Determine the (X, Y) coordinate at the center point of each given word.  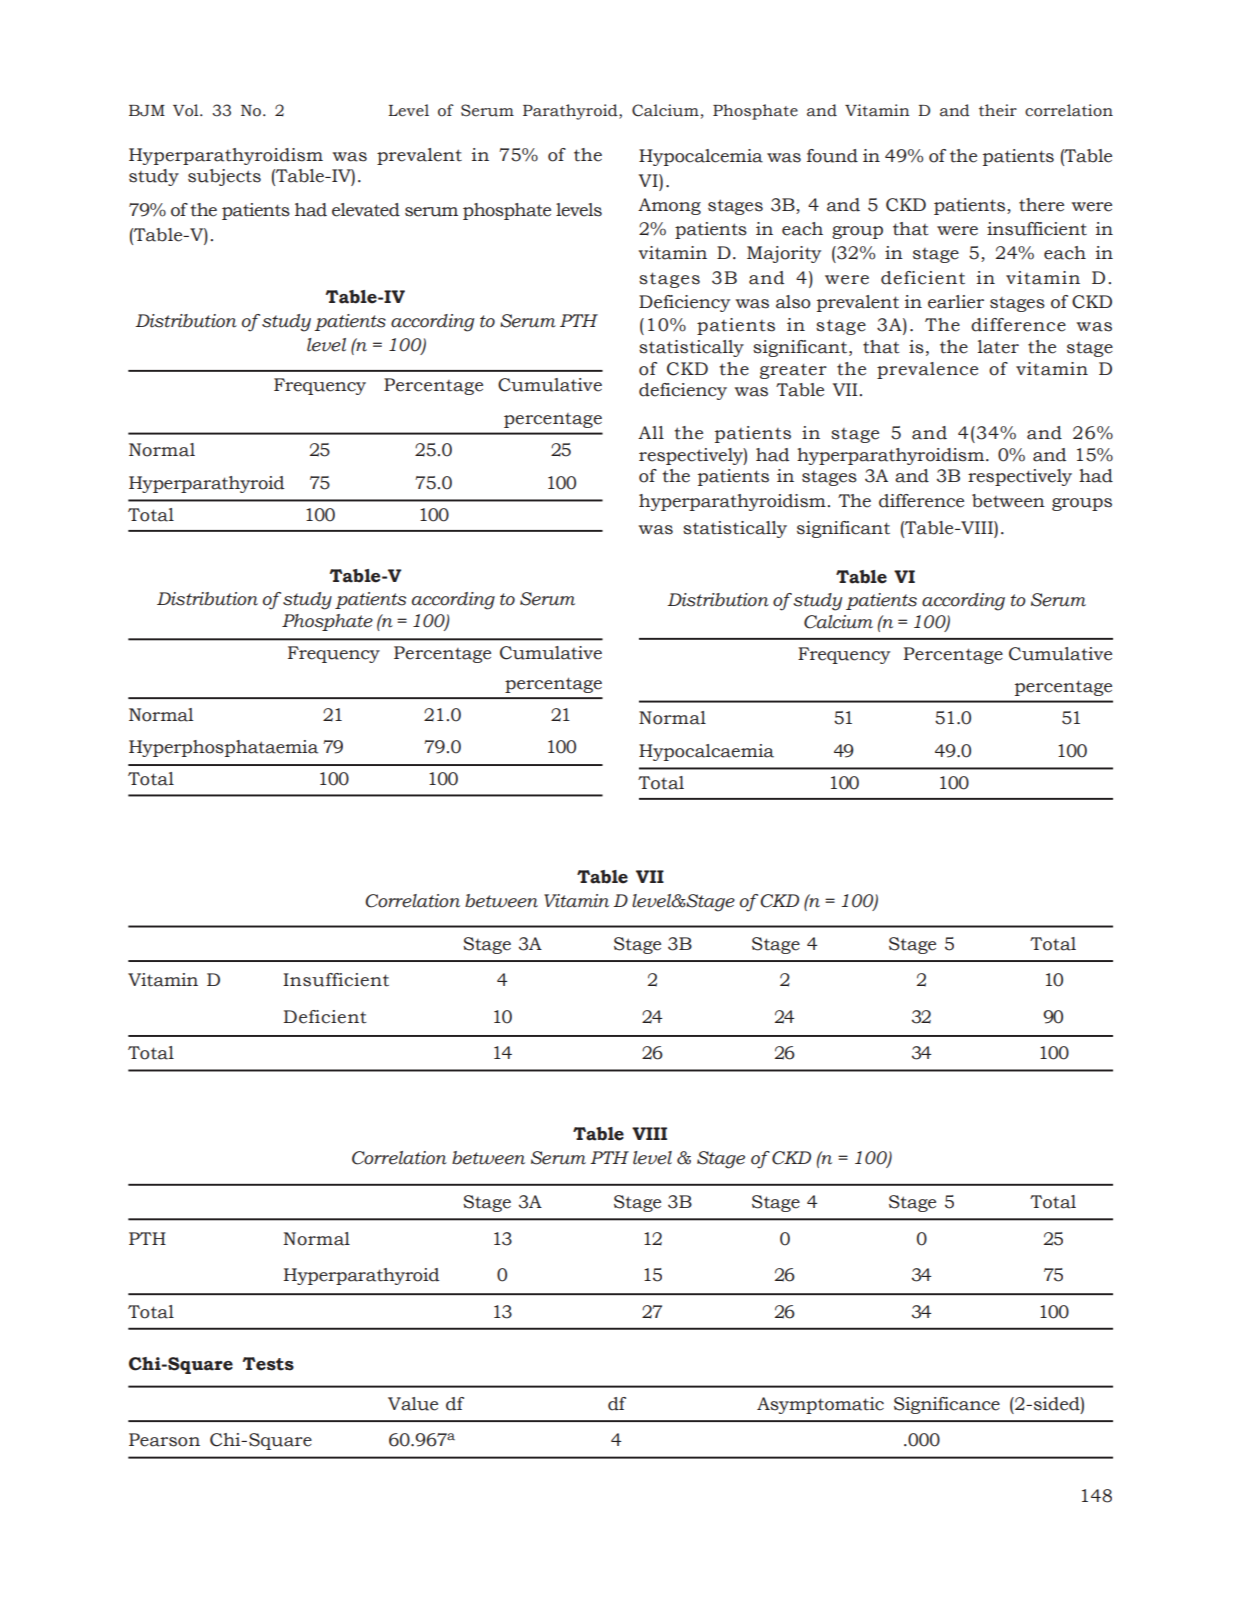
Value (413, 1404)
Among (669, 206)
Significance (947, 1405)
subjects (224, 177)
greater (793, 371)
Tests (268, 1364)
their (998, 110)
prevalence (927, 370)
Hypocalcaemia (706, 752)
